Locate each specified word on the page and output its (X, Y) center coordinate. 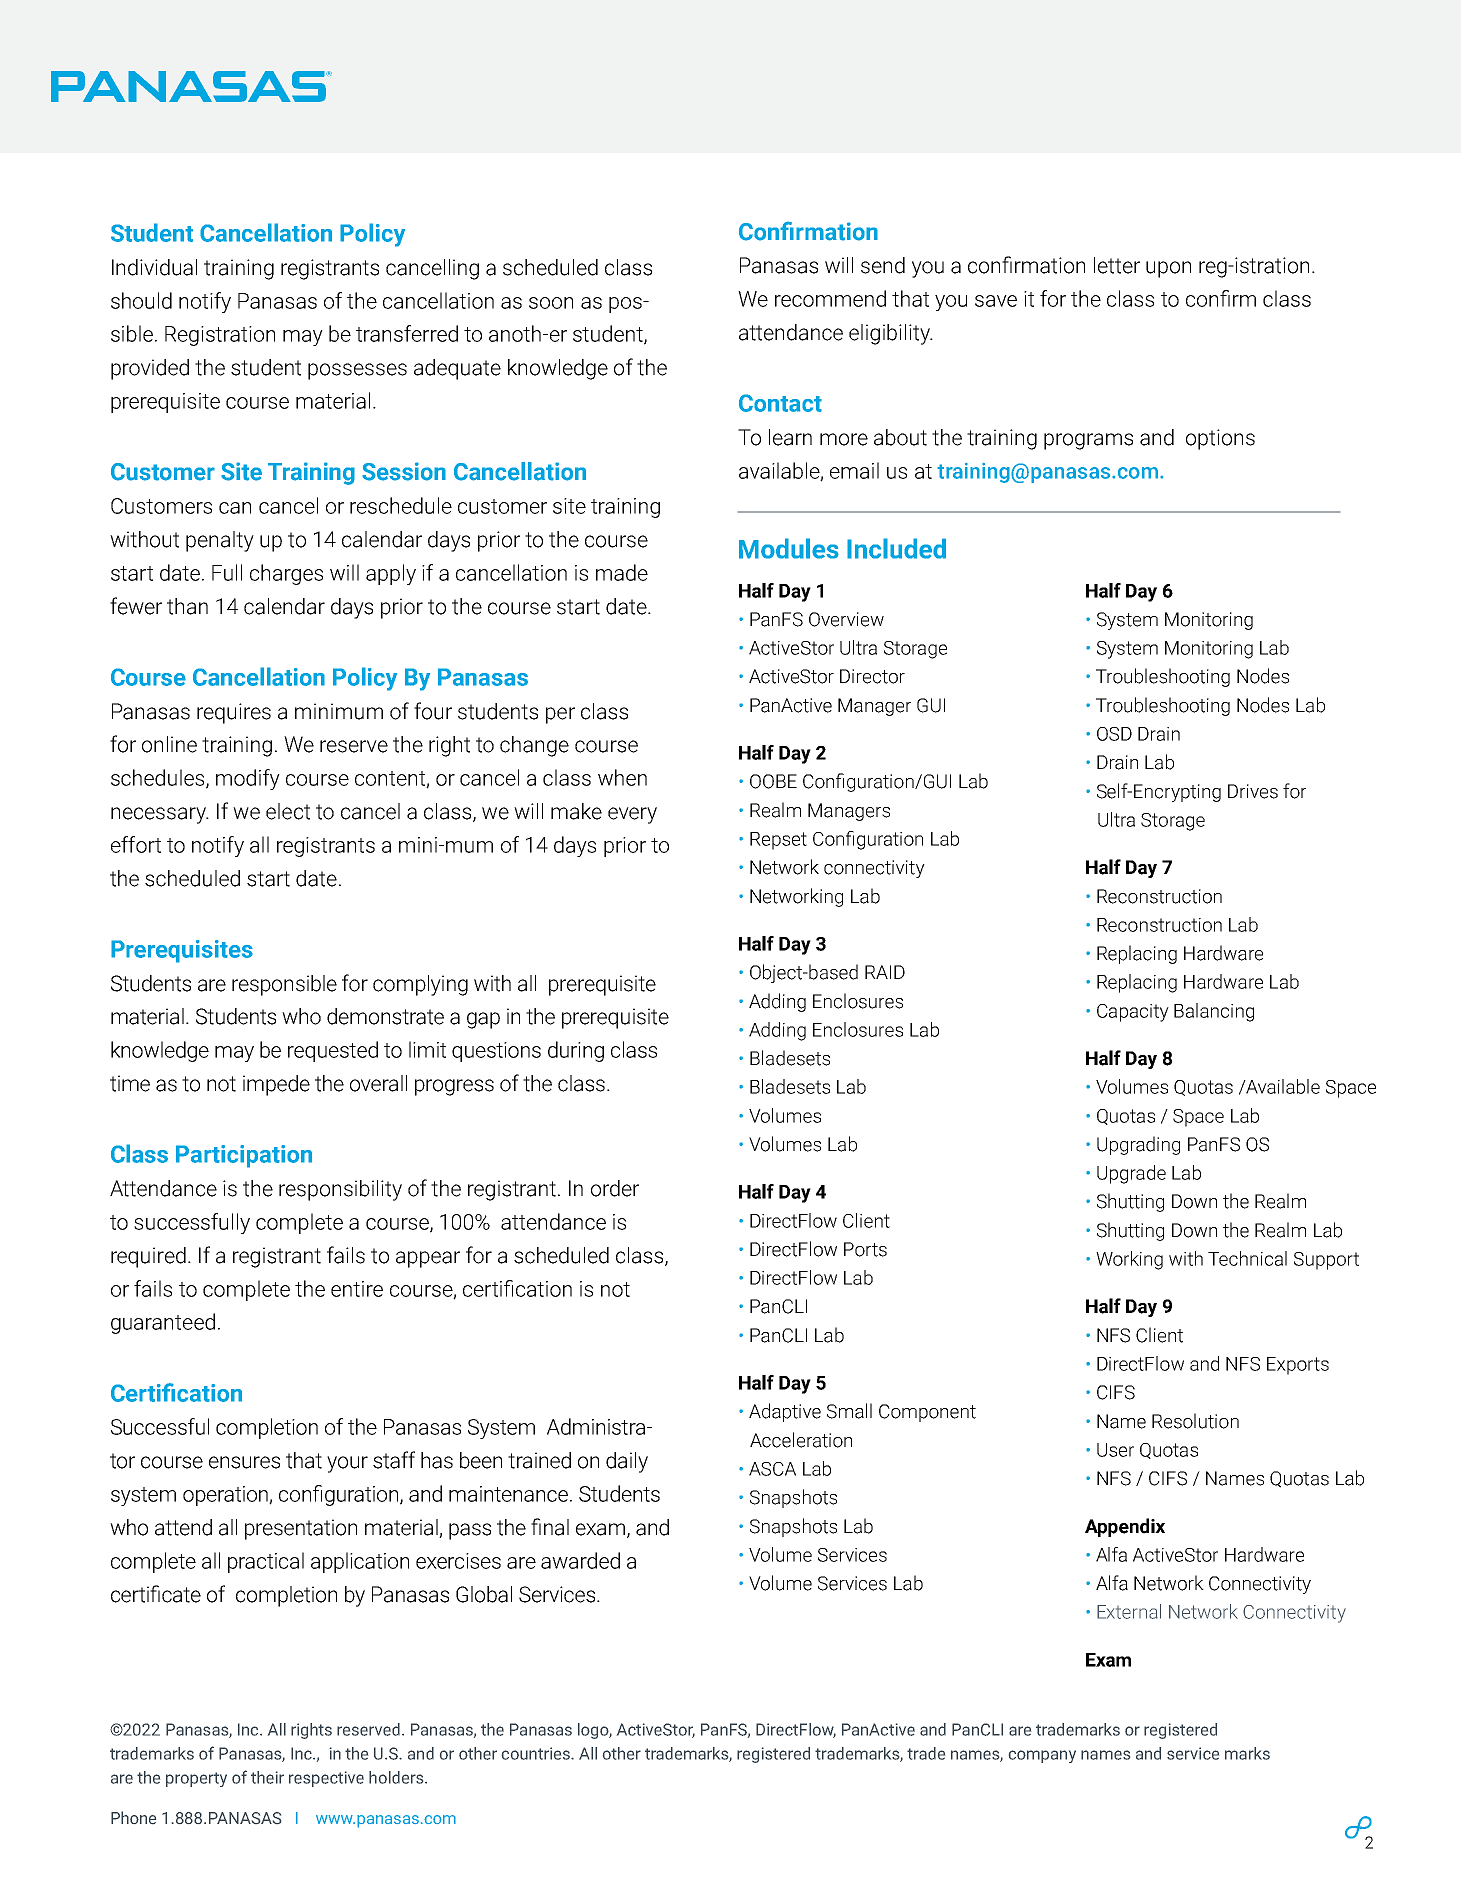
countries (537, 1753)
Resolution (1195, 1421)
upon (1168, 269)
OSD (1114, 734)
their (267, 1777)
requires (234, 713)
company (1042, 1756)
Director (872, 676)
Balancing (1214, 1012)
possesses (357, 371)
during (576, 1051)
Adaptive (785, 1412)
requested (333, 1051)
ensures (244, 1462)
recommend (830, 298)
